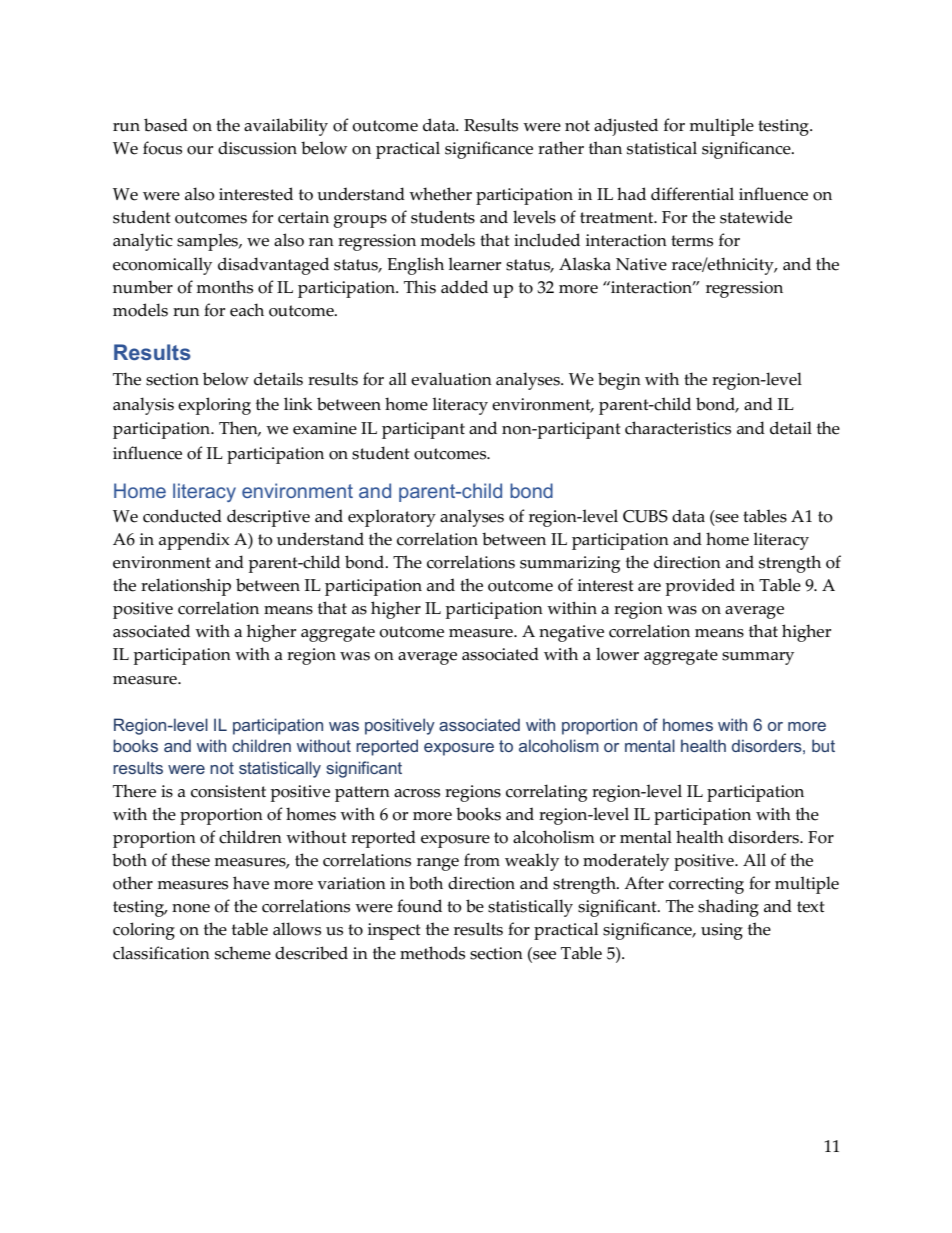  I want to click on relationship, so click(186, 587).
